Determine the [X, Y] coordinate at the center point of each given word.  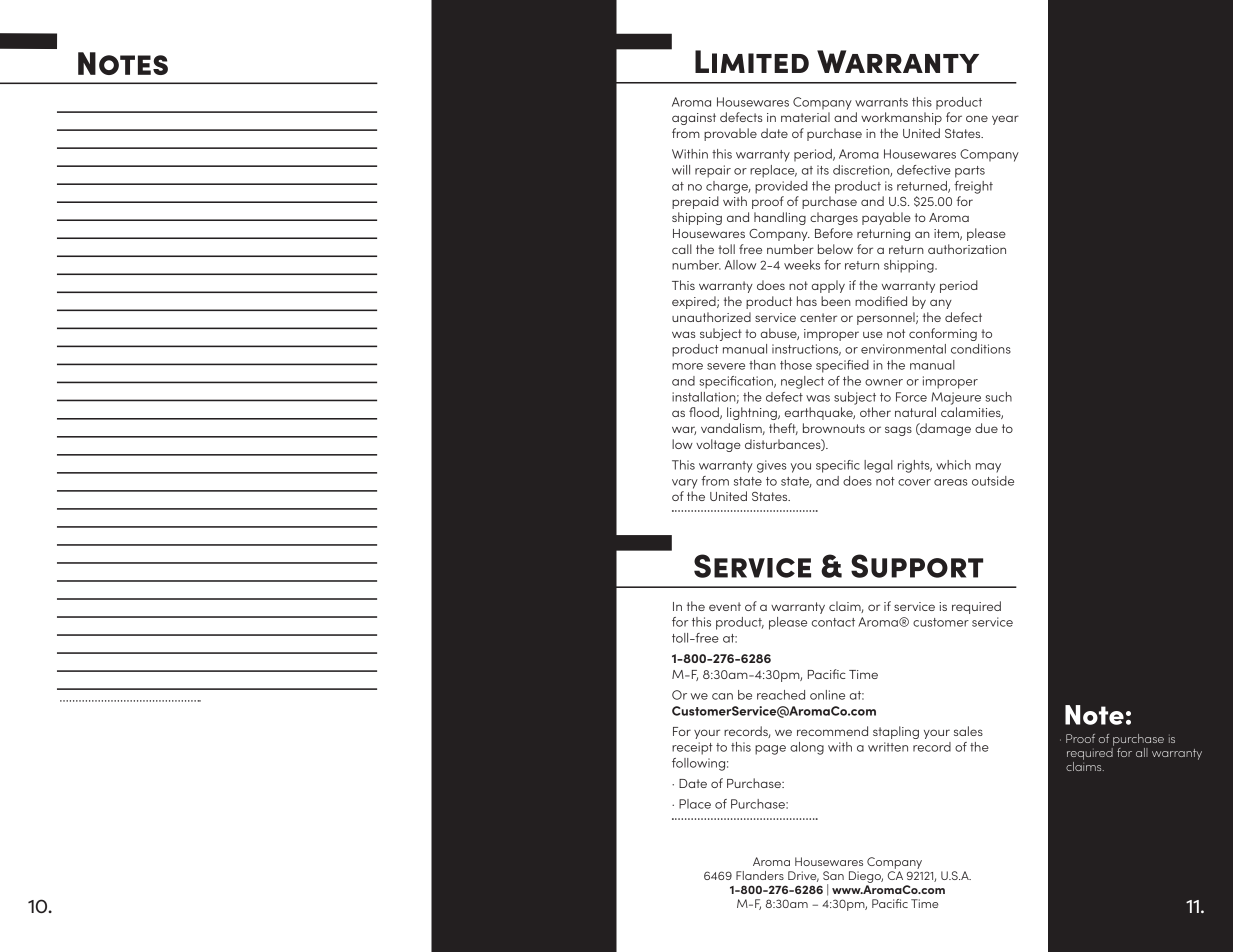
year [1005, 120]
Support [917, 566]
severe [726, 366]
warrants [881, 102]
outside [993, 481]
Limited [752, 61]
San [833, 875]
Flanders [760, 875]
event [725, 606]
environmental [903, 349]
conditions [981, 349]
